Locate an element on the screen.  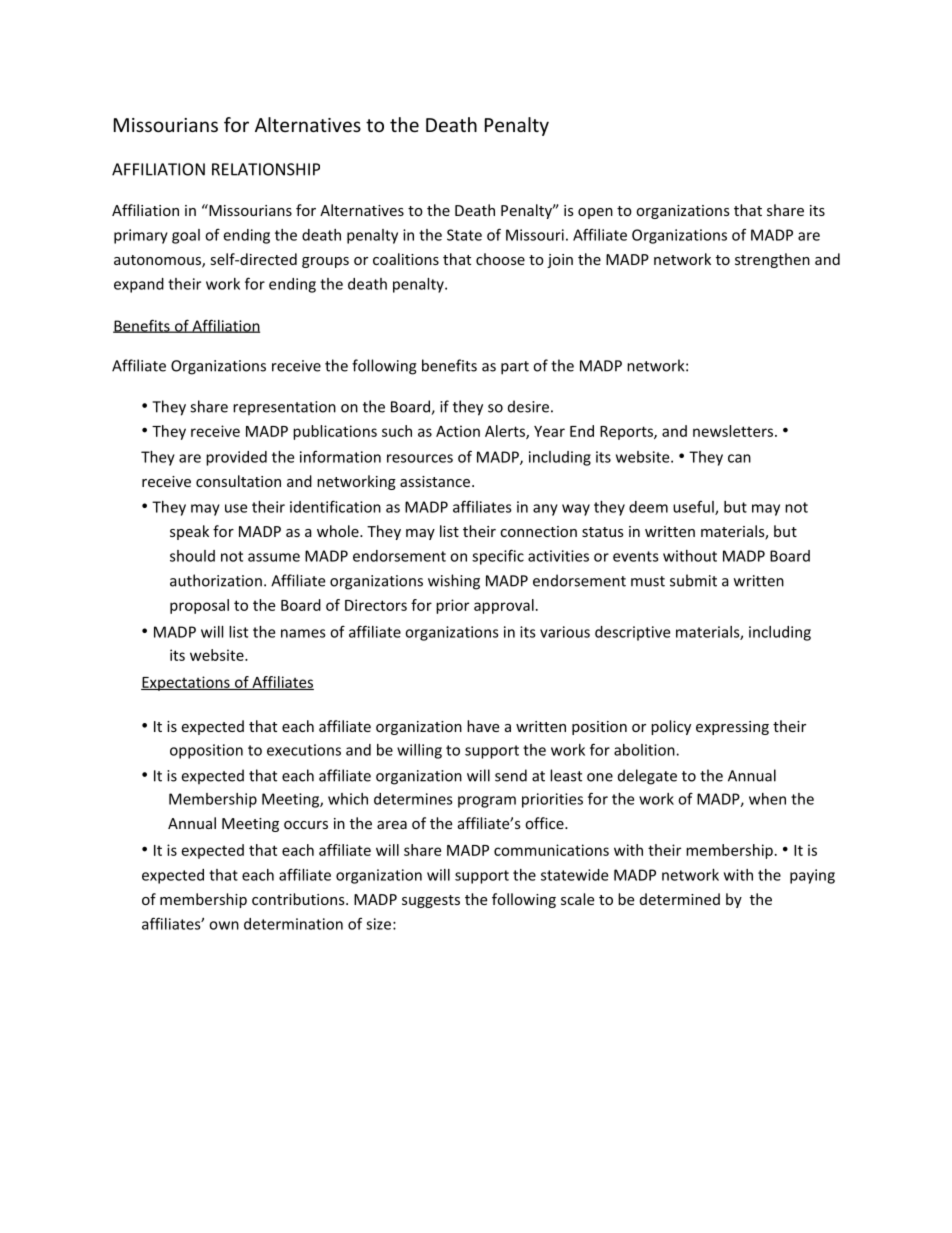
suggests is located at coordinates (431, 901).
